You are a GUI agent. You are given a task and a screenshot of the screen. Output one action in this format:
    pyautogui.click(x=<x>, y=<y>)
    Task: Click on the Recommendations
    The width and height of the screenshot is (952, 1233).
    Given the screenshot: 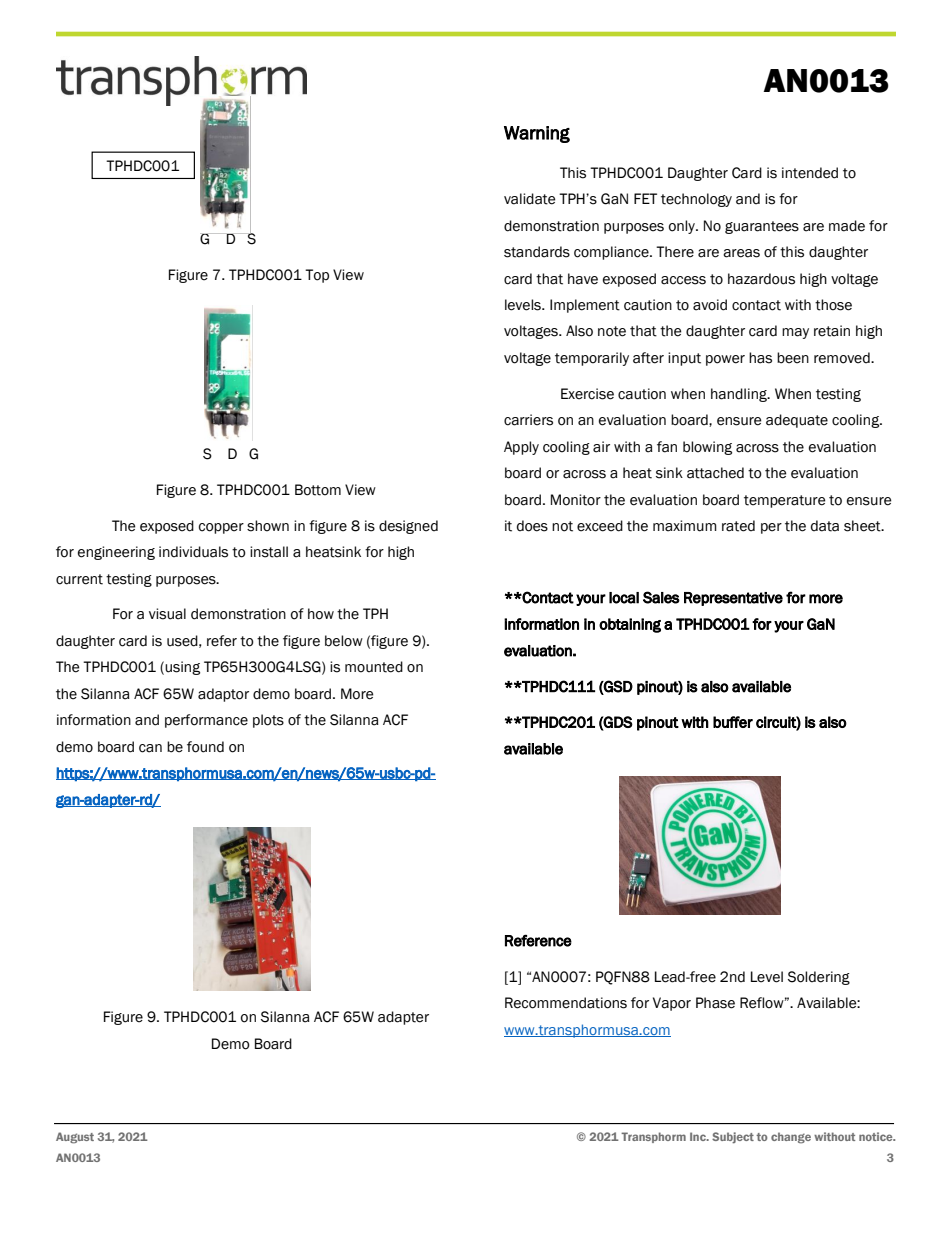 What is the action you would take?
    pyautogui.click(x=566, y=1003)
